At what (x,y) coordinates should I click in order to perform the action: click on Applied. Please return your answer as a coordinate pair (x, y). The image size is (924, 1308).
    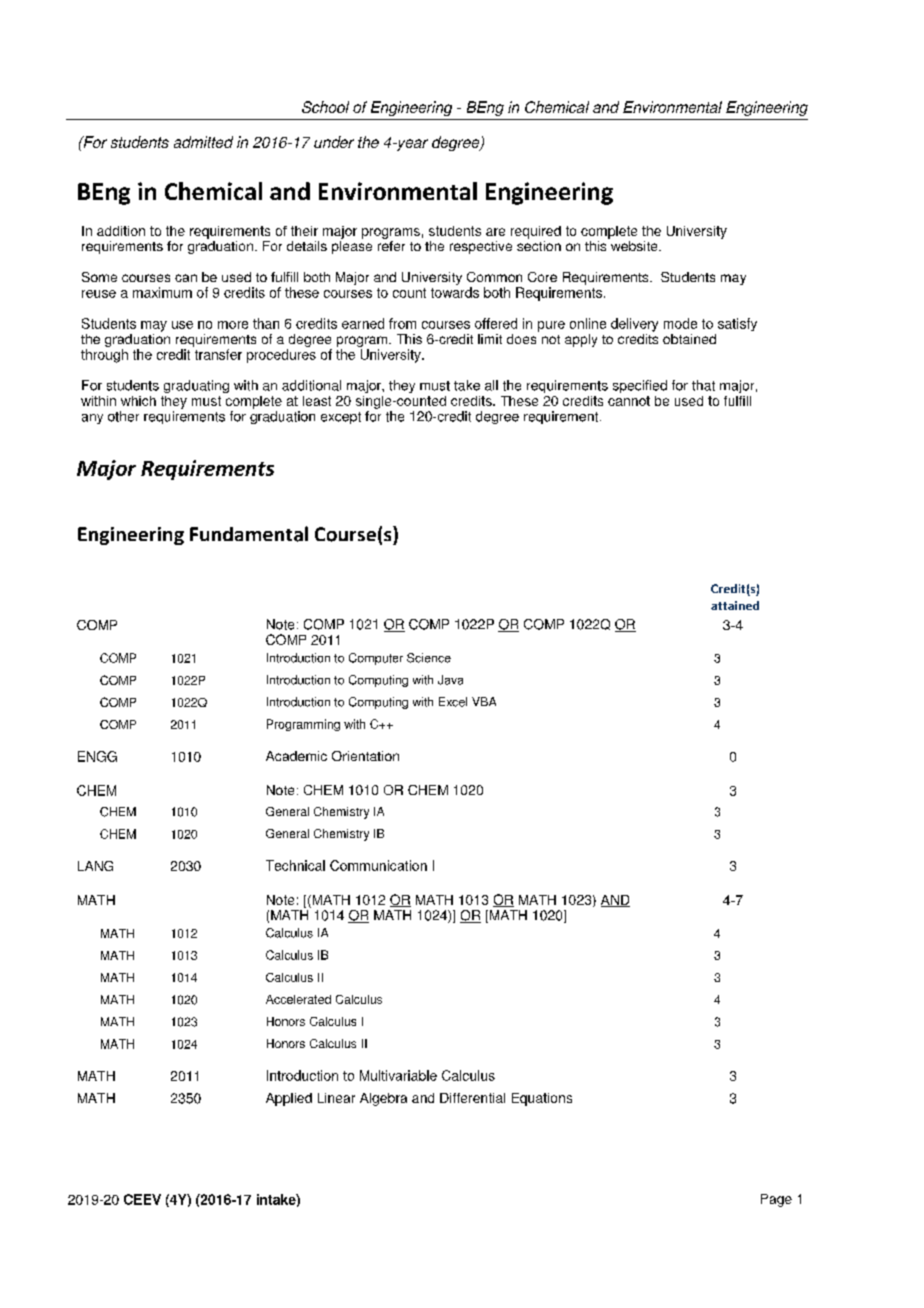
    Looking at the image, I should click on (289, 1099).
